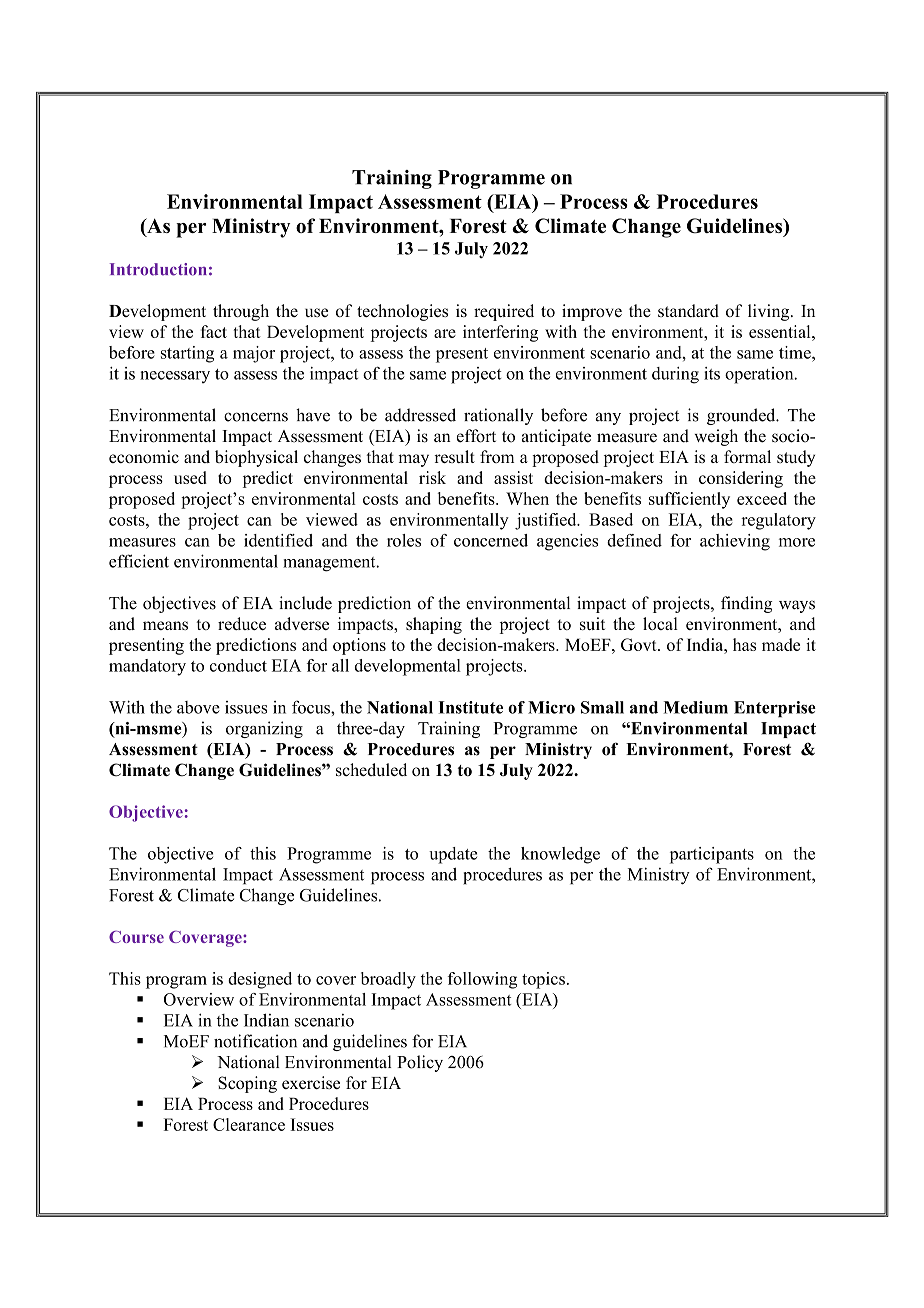 This image has width=924, height=1308. Describe the element at coordinates (470, 707) in the image. I see `Institute` at that location.
